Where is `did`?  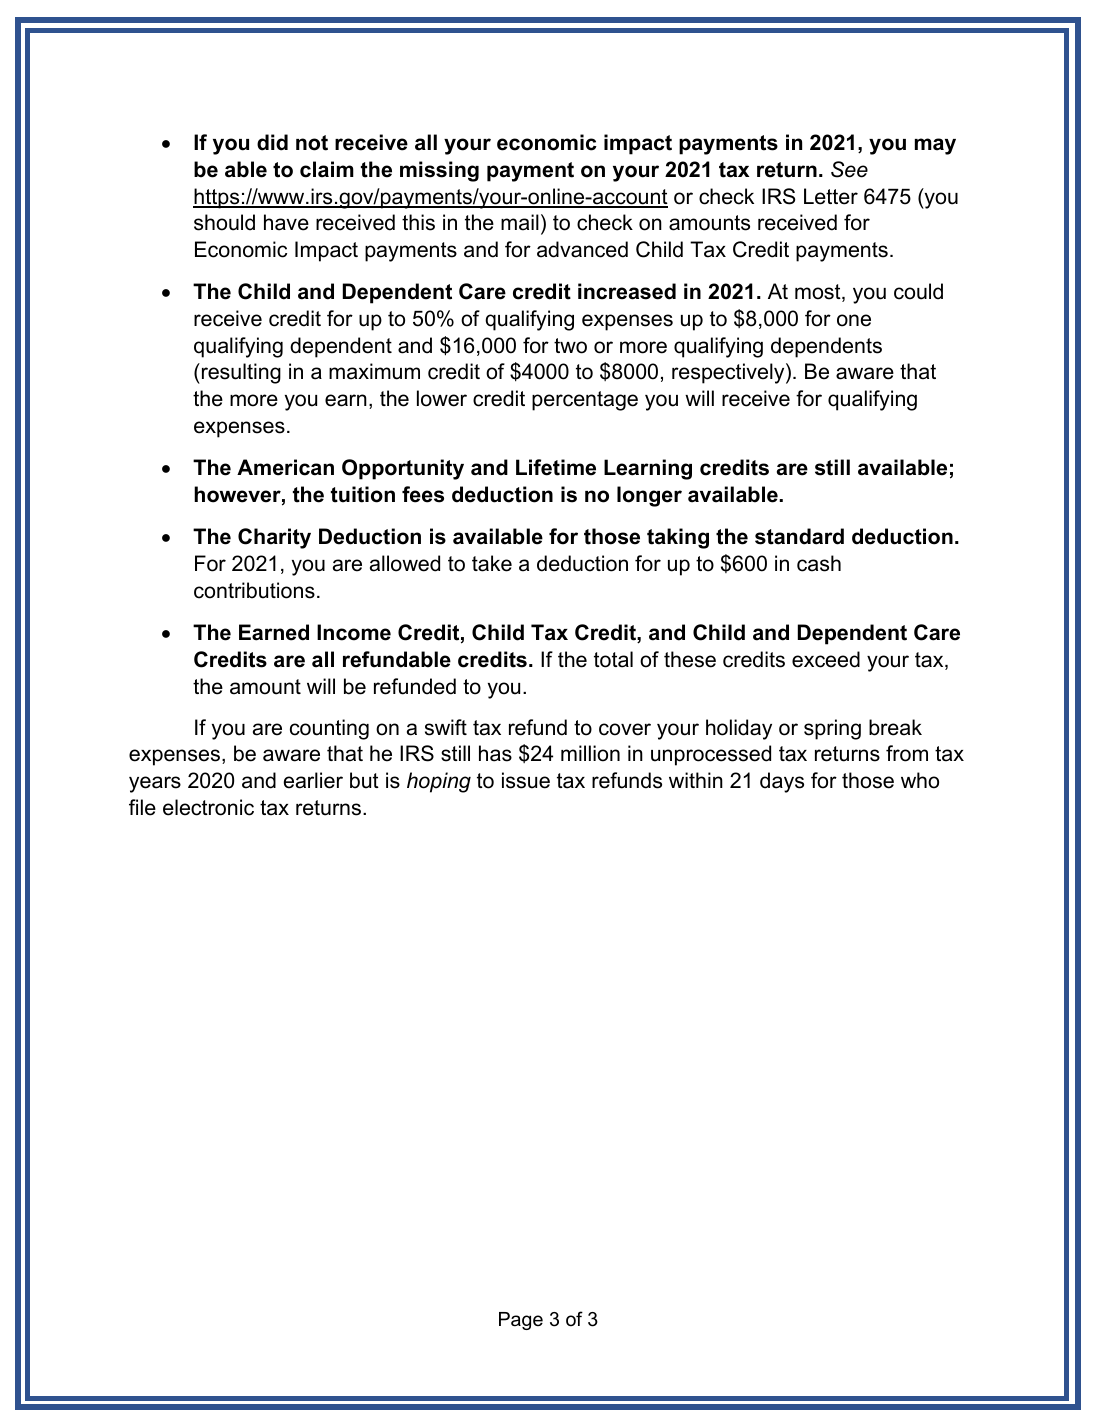 did is located at coordinates (272, 142).
